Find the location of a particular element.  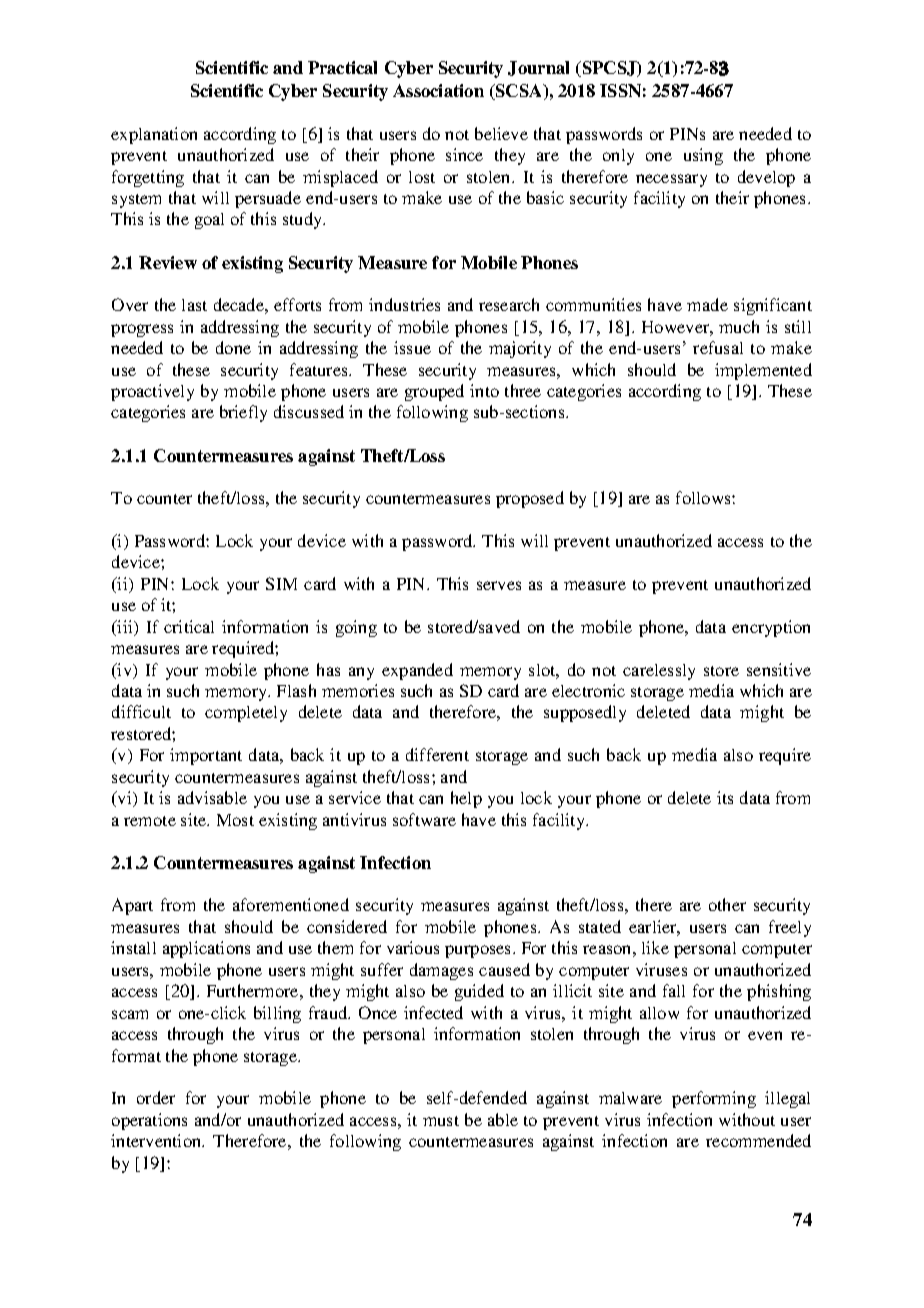

performing is located at coordinates (714, 1099).
